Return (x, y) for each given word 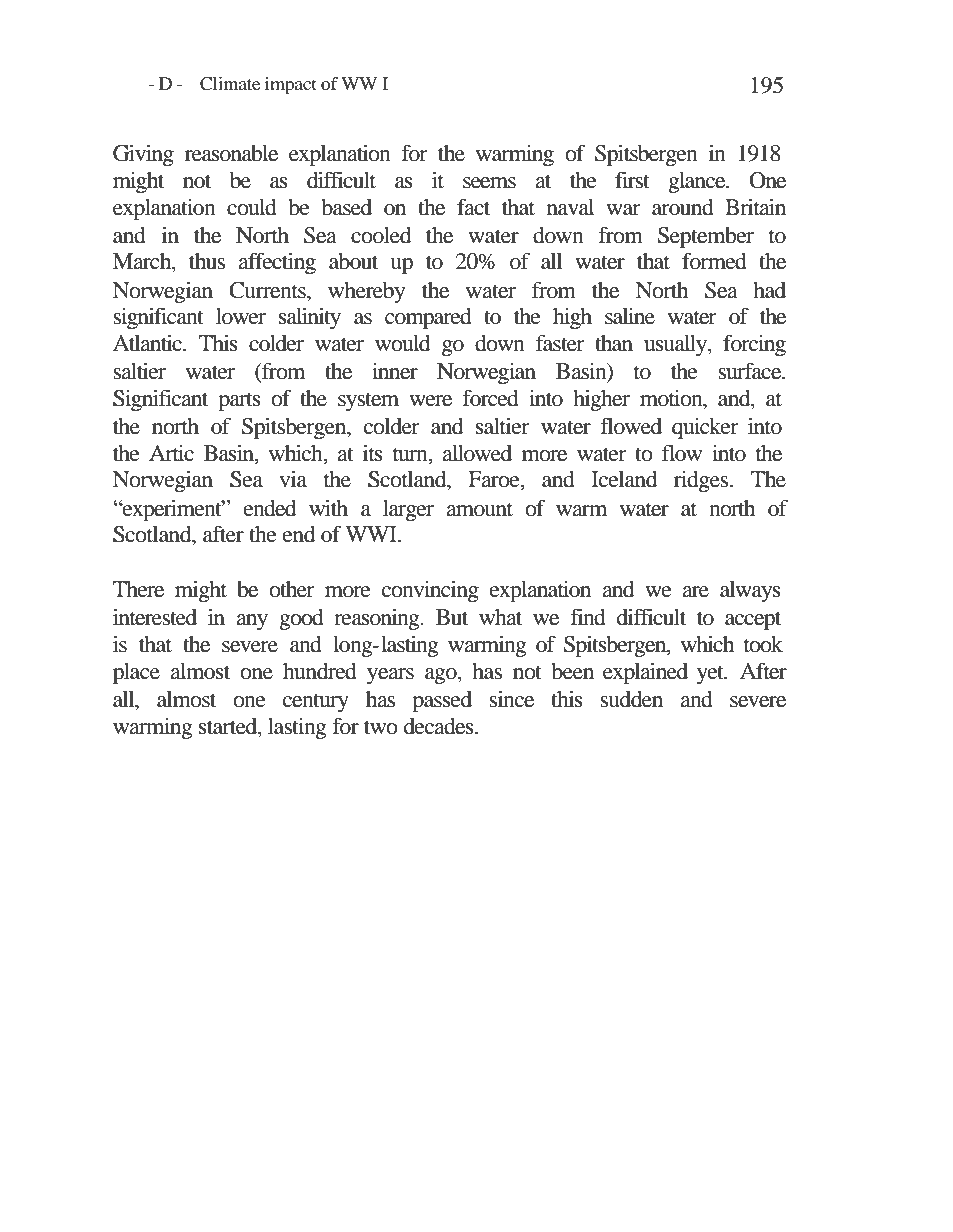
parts (239, 401)
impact (291, 86)
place (136, 673)
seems (489, 183)
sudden (631, 699)
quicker (705, 428)
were (430, 401)
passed (442, 701)
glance (698, 182)
